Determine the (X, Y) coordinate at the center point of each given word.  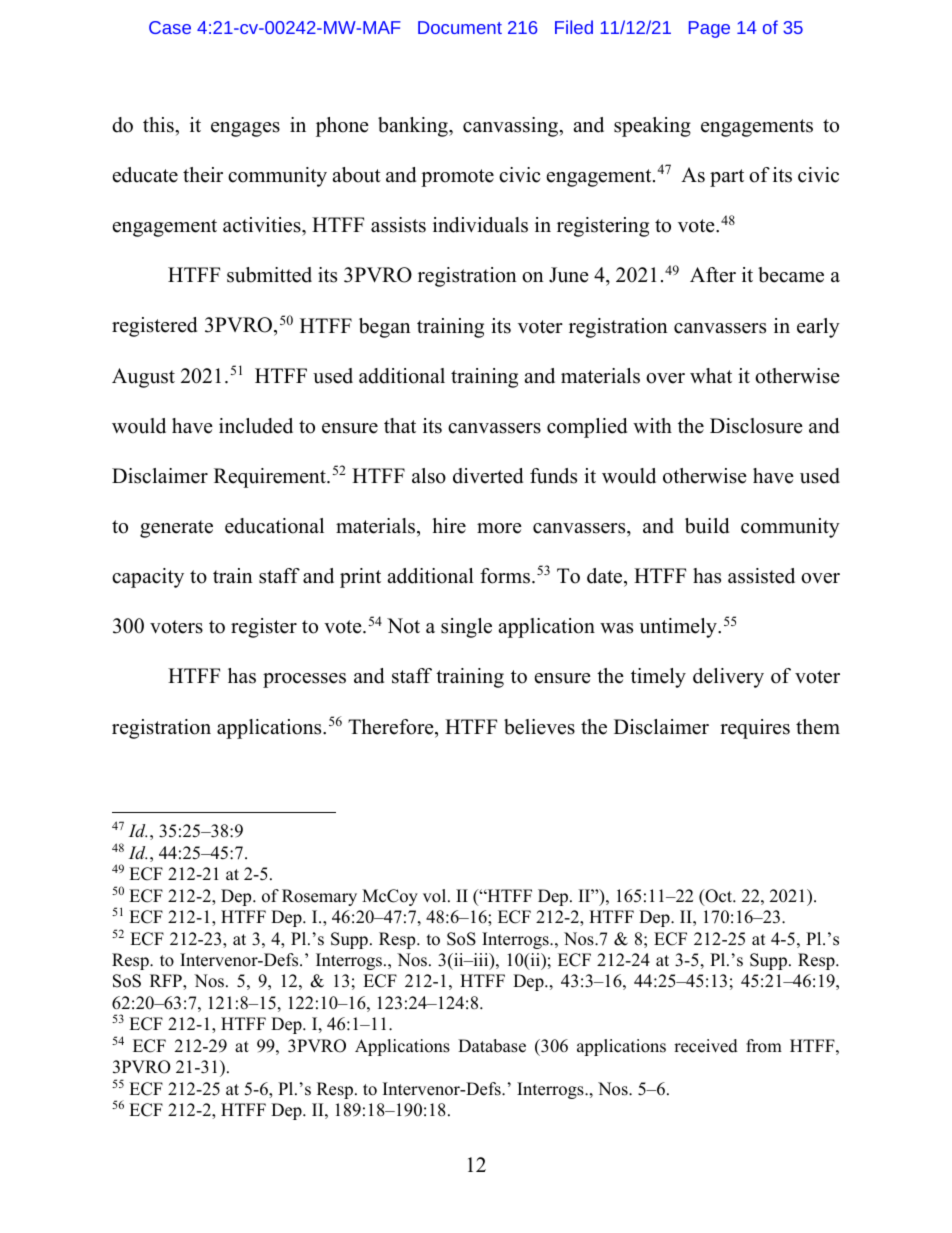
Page (709, 29)
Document (460, 27)
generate (176, 529)
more (499, 528)
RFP (167, 982)
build (707, 526)
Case (170, 27)
